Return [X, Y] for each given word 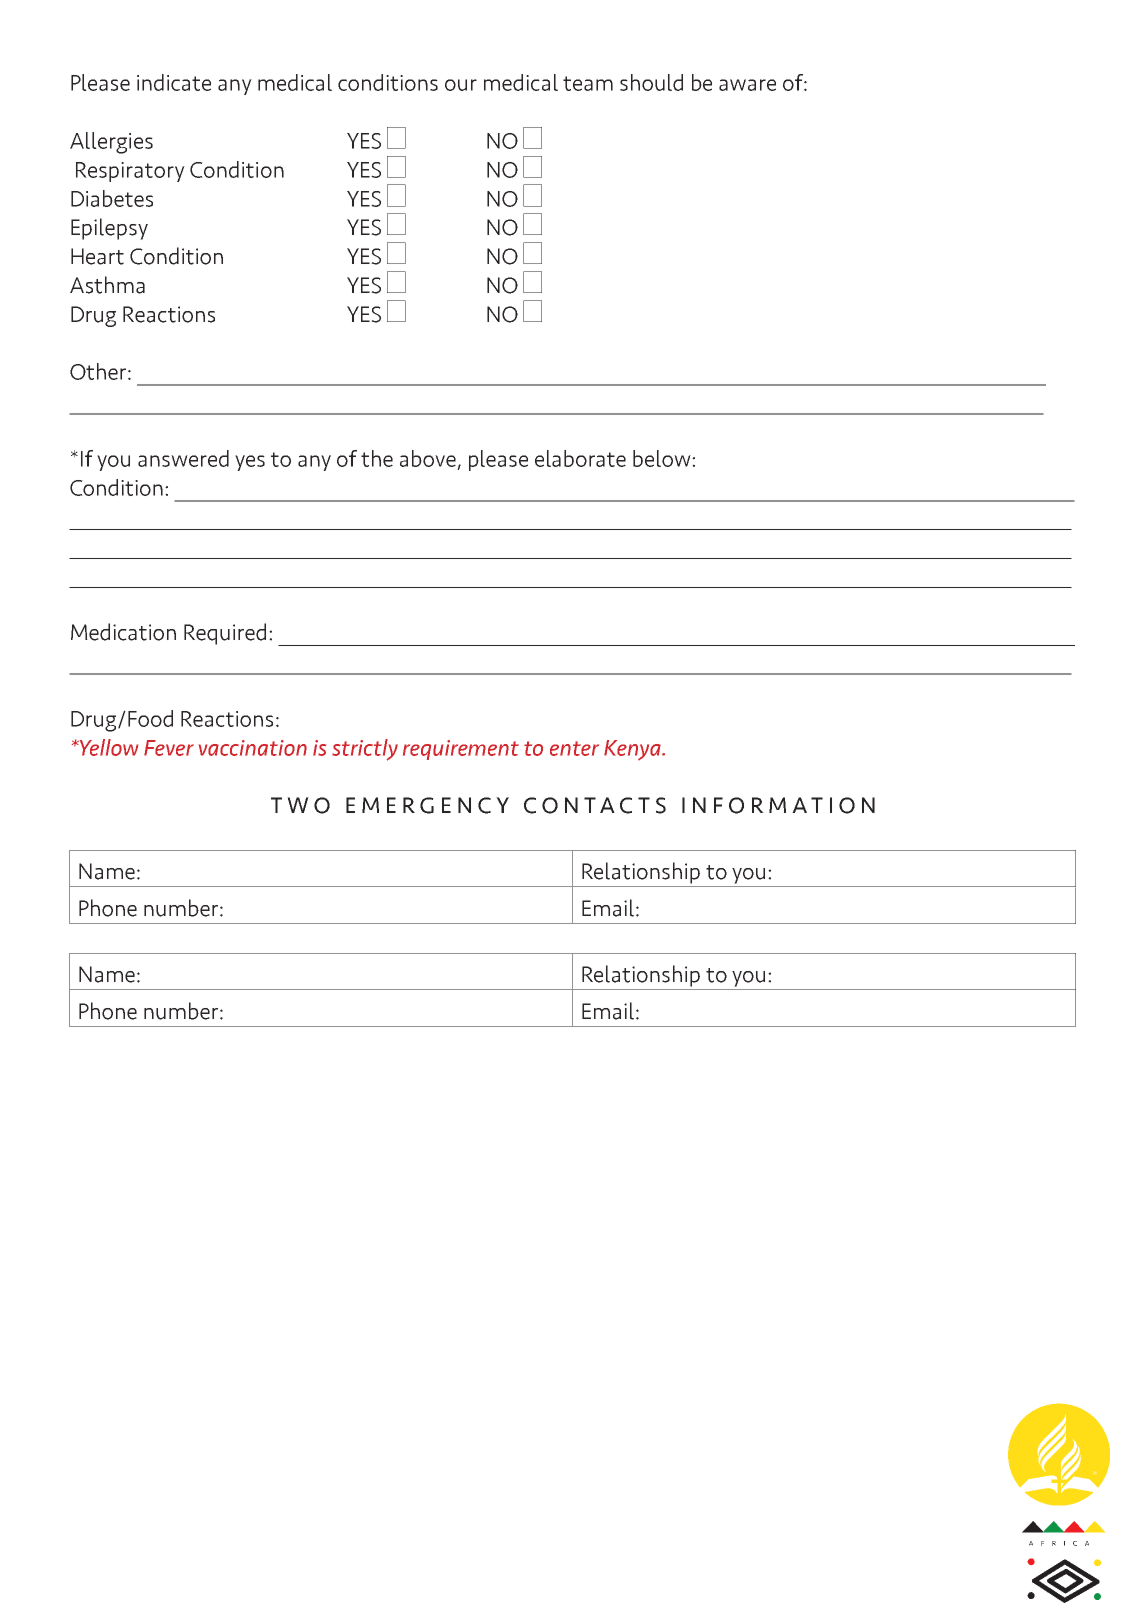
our [461, 85]
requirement [461, 750]
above [428, 458]
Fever [169, 748]
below [663, 458]
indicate [174, 82]
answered [183, 458]
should [651, 82]
